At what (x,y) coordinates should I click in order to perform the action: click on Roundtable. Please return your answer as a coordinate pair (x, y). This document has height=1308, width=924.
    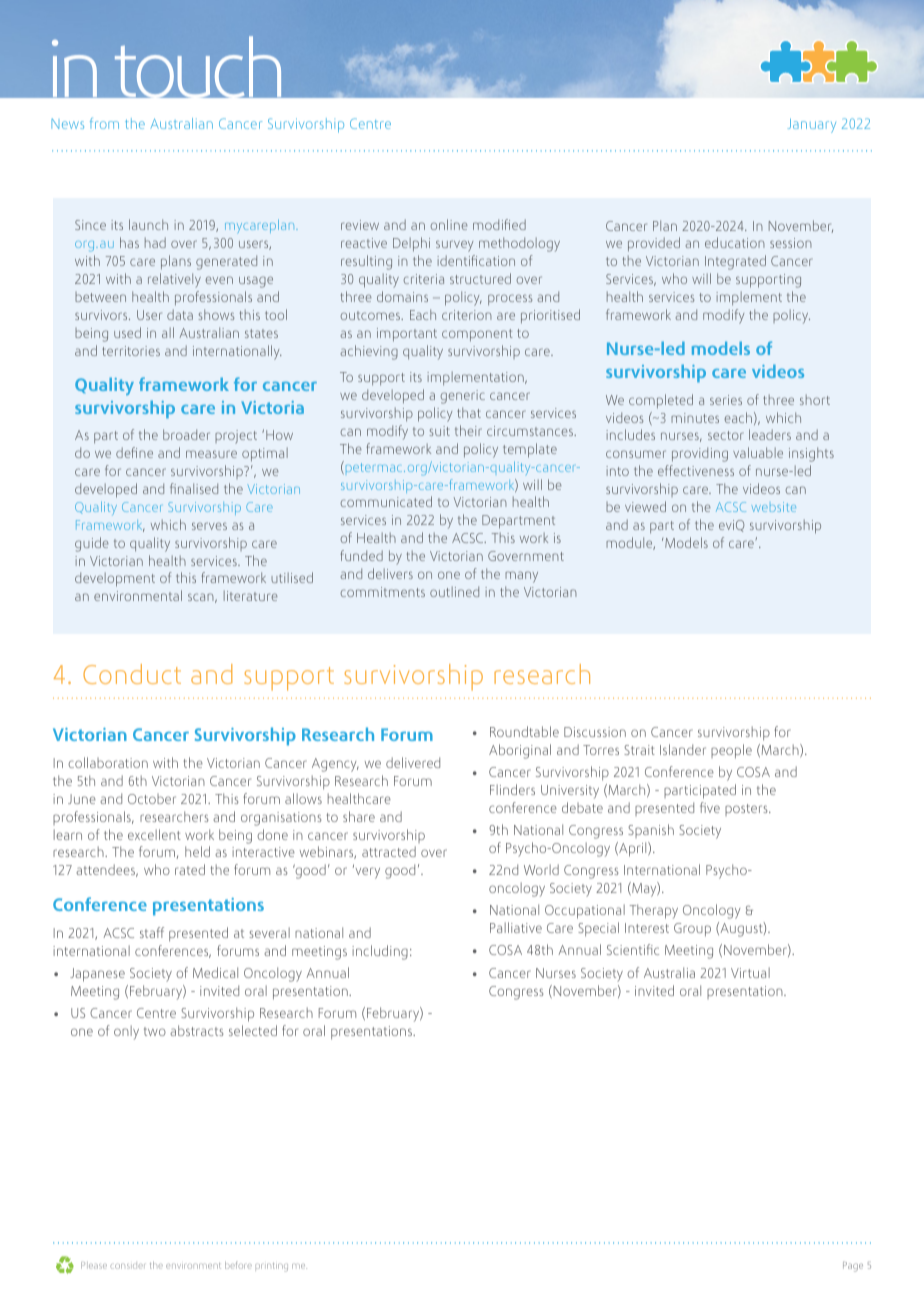
    Looking at the image, I should click on (524, 731).
